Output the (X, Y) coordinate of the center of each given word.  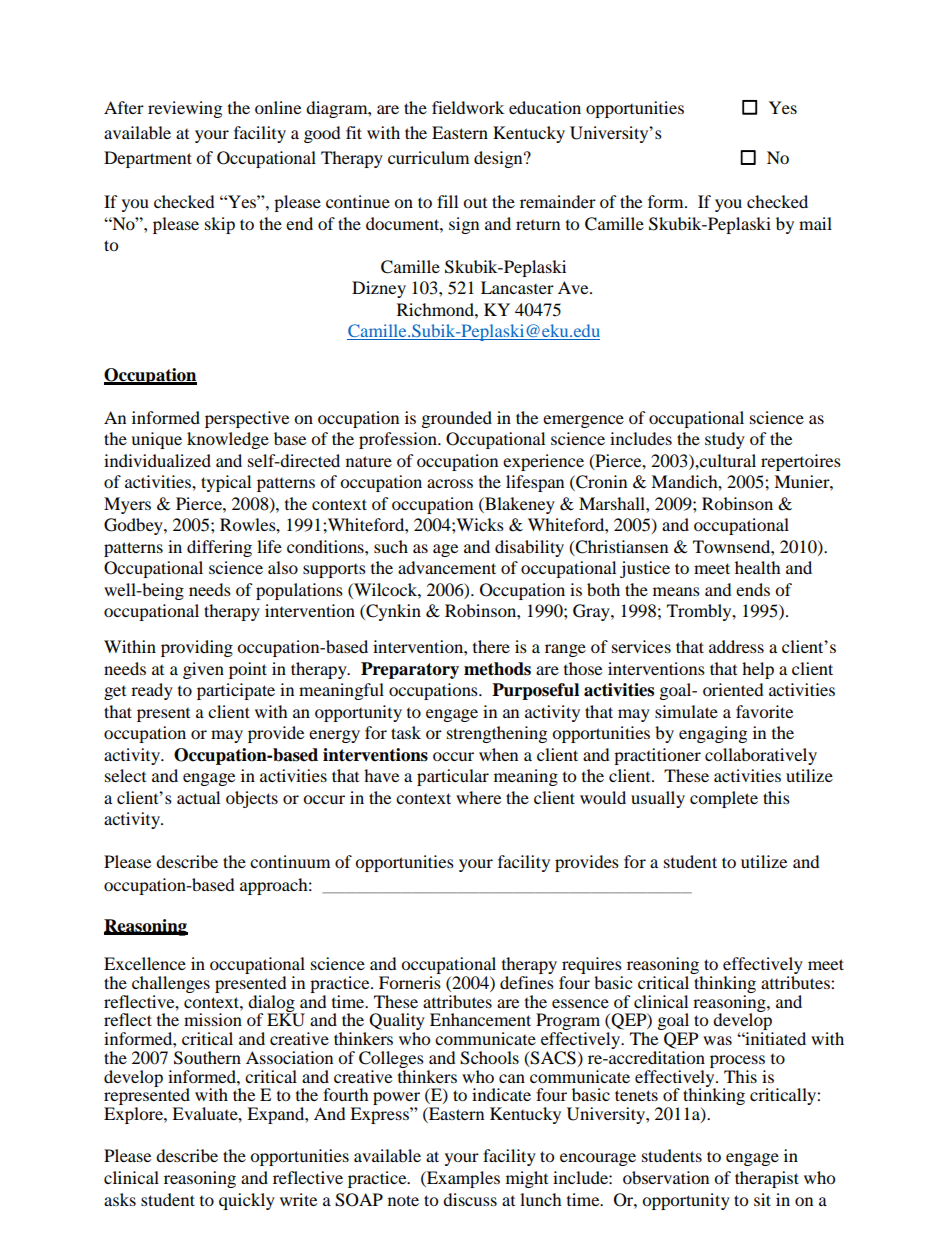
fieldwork (468, 107)
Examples (462, 1179)
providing (197, 648)
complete (724, 799)
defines (527, 982)
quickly (247, 1201)
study (725, 440)
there (491, 646)
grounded (457, 419)
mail (815, 223)
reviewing (185, 109)
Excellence (145, 963)
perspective (247, 419)
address (736, 646)
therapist (767, 1179)
